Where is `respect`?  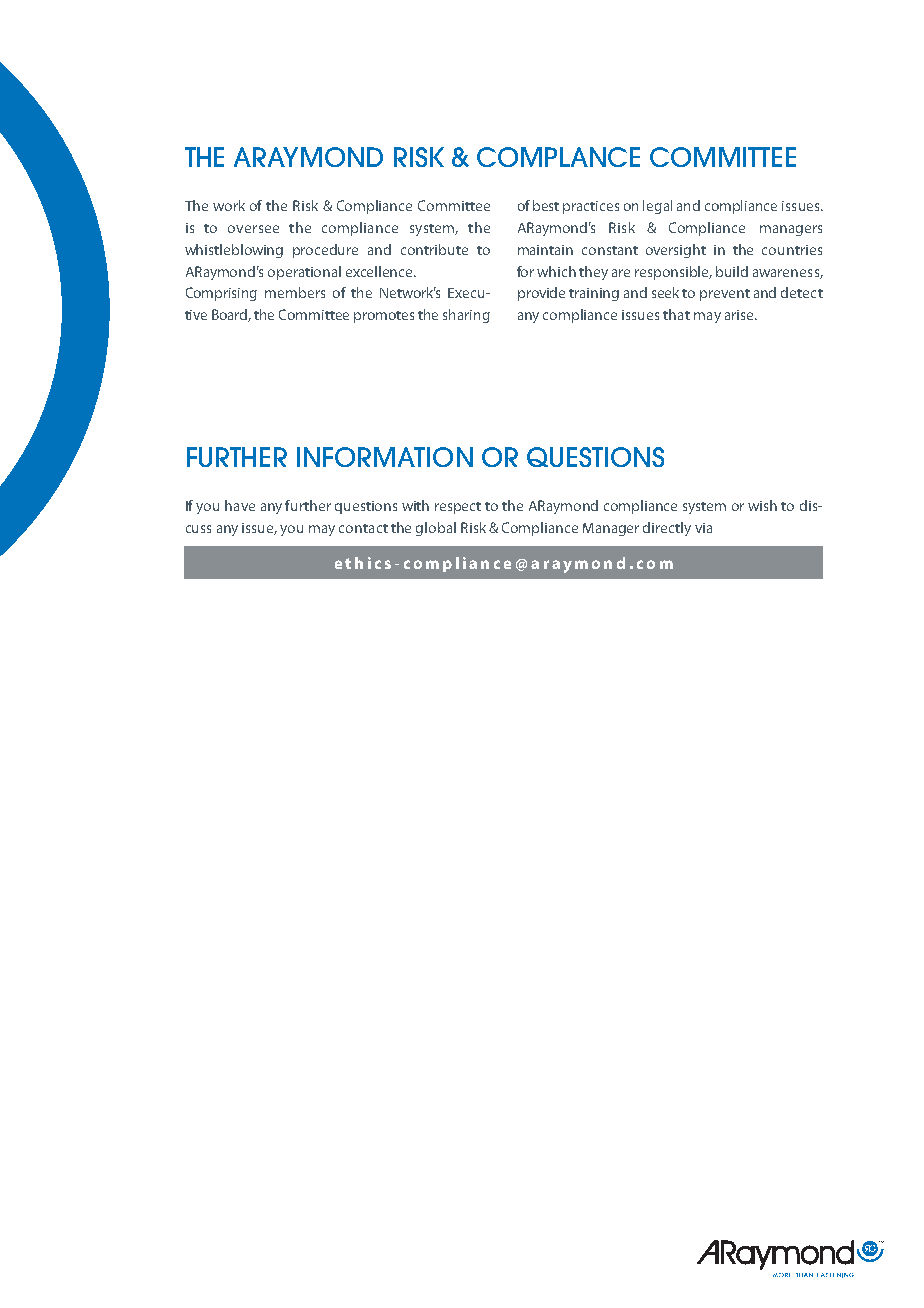 respect is located at coordinates (458, 508).
